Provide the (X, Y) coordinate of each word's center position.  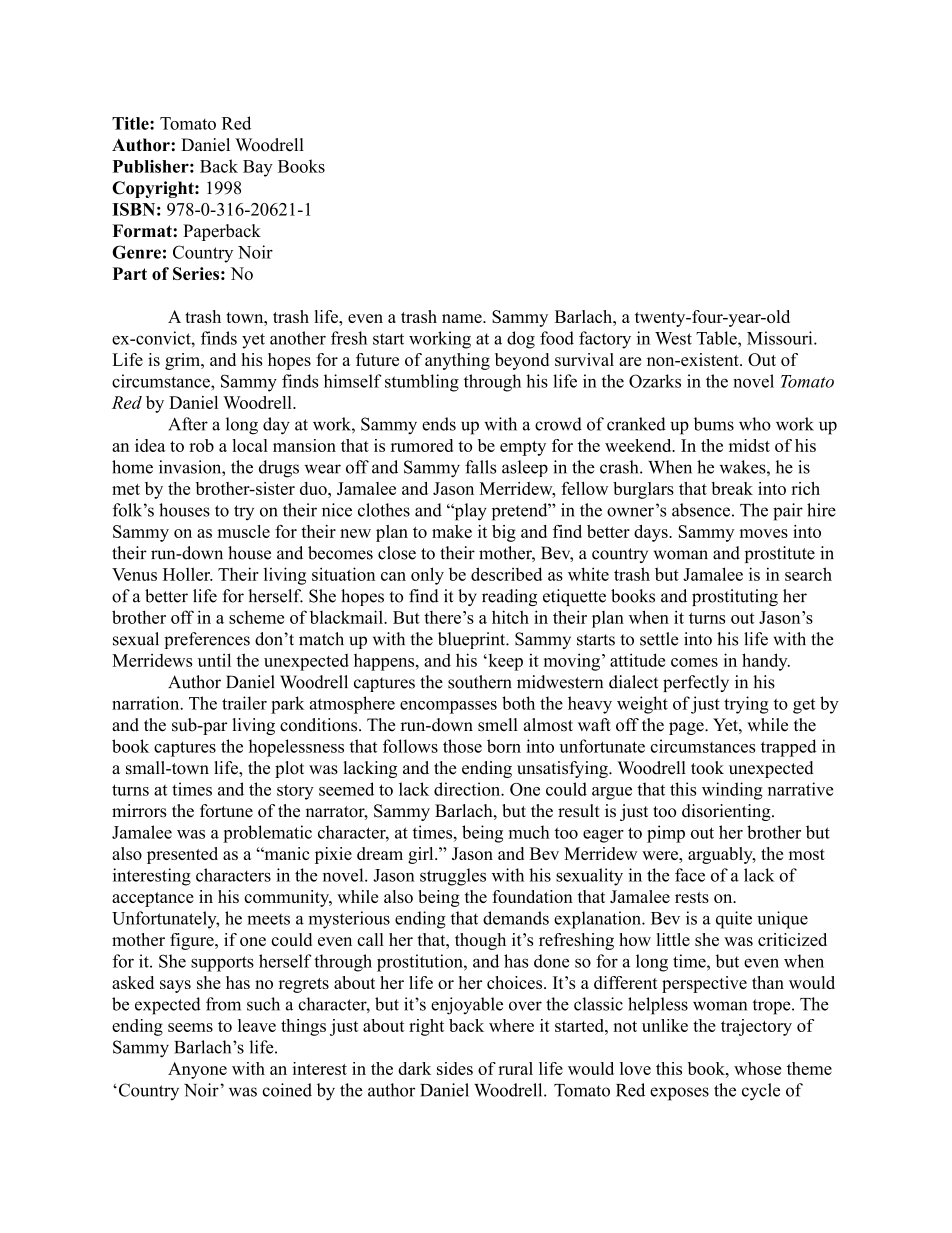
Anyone (197, 1070)
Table (717, 338)
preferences (207, 640)
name (463, 318)
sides (455, 1068)
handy (766, 662)
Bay (258, 168)
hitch (510, 617)
